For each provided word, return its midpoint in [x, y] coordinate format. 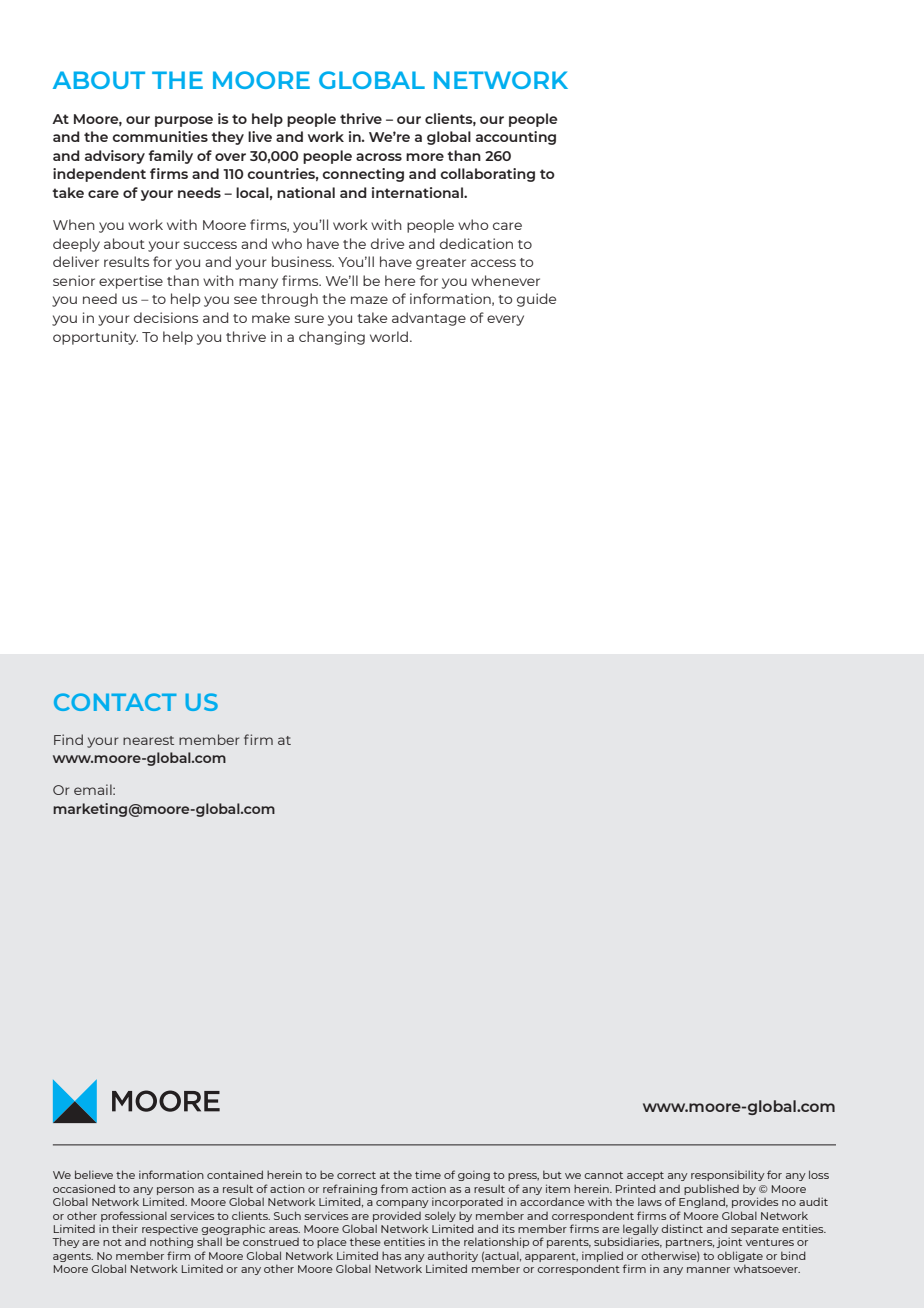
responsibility [728, 1175]
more [425, 157]
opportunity [95, 338]
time [428, 1175]
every [505, 320]
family [170, 157]
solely [440, 1216]
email [94, 789]
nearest [148, 740]
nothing [171, 1242]
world [390, 336]
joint [729, 1243]
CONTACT [115, 702]
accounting [516, 138]
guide [536, 300]
